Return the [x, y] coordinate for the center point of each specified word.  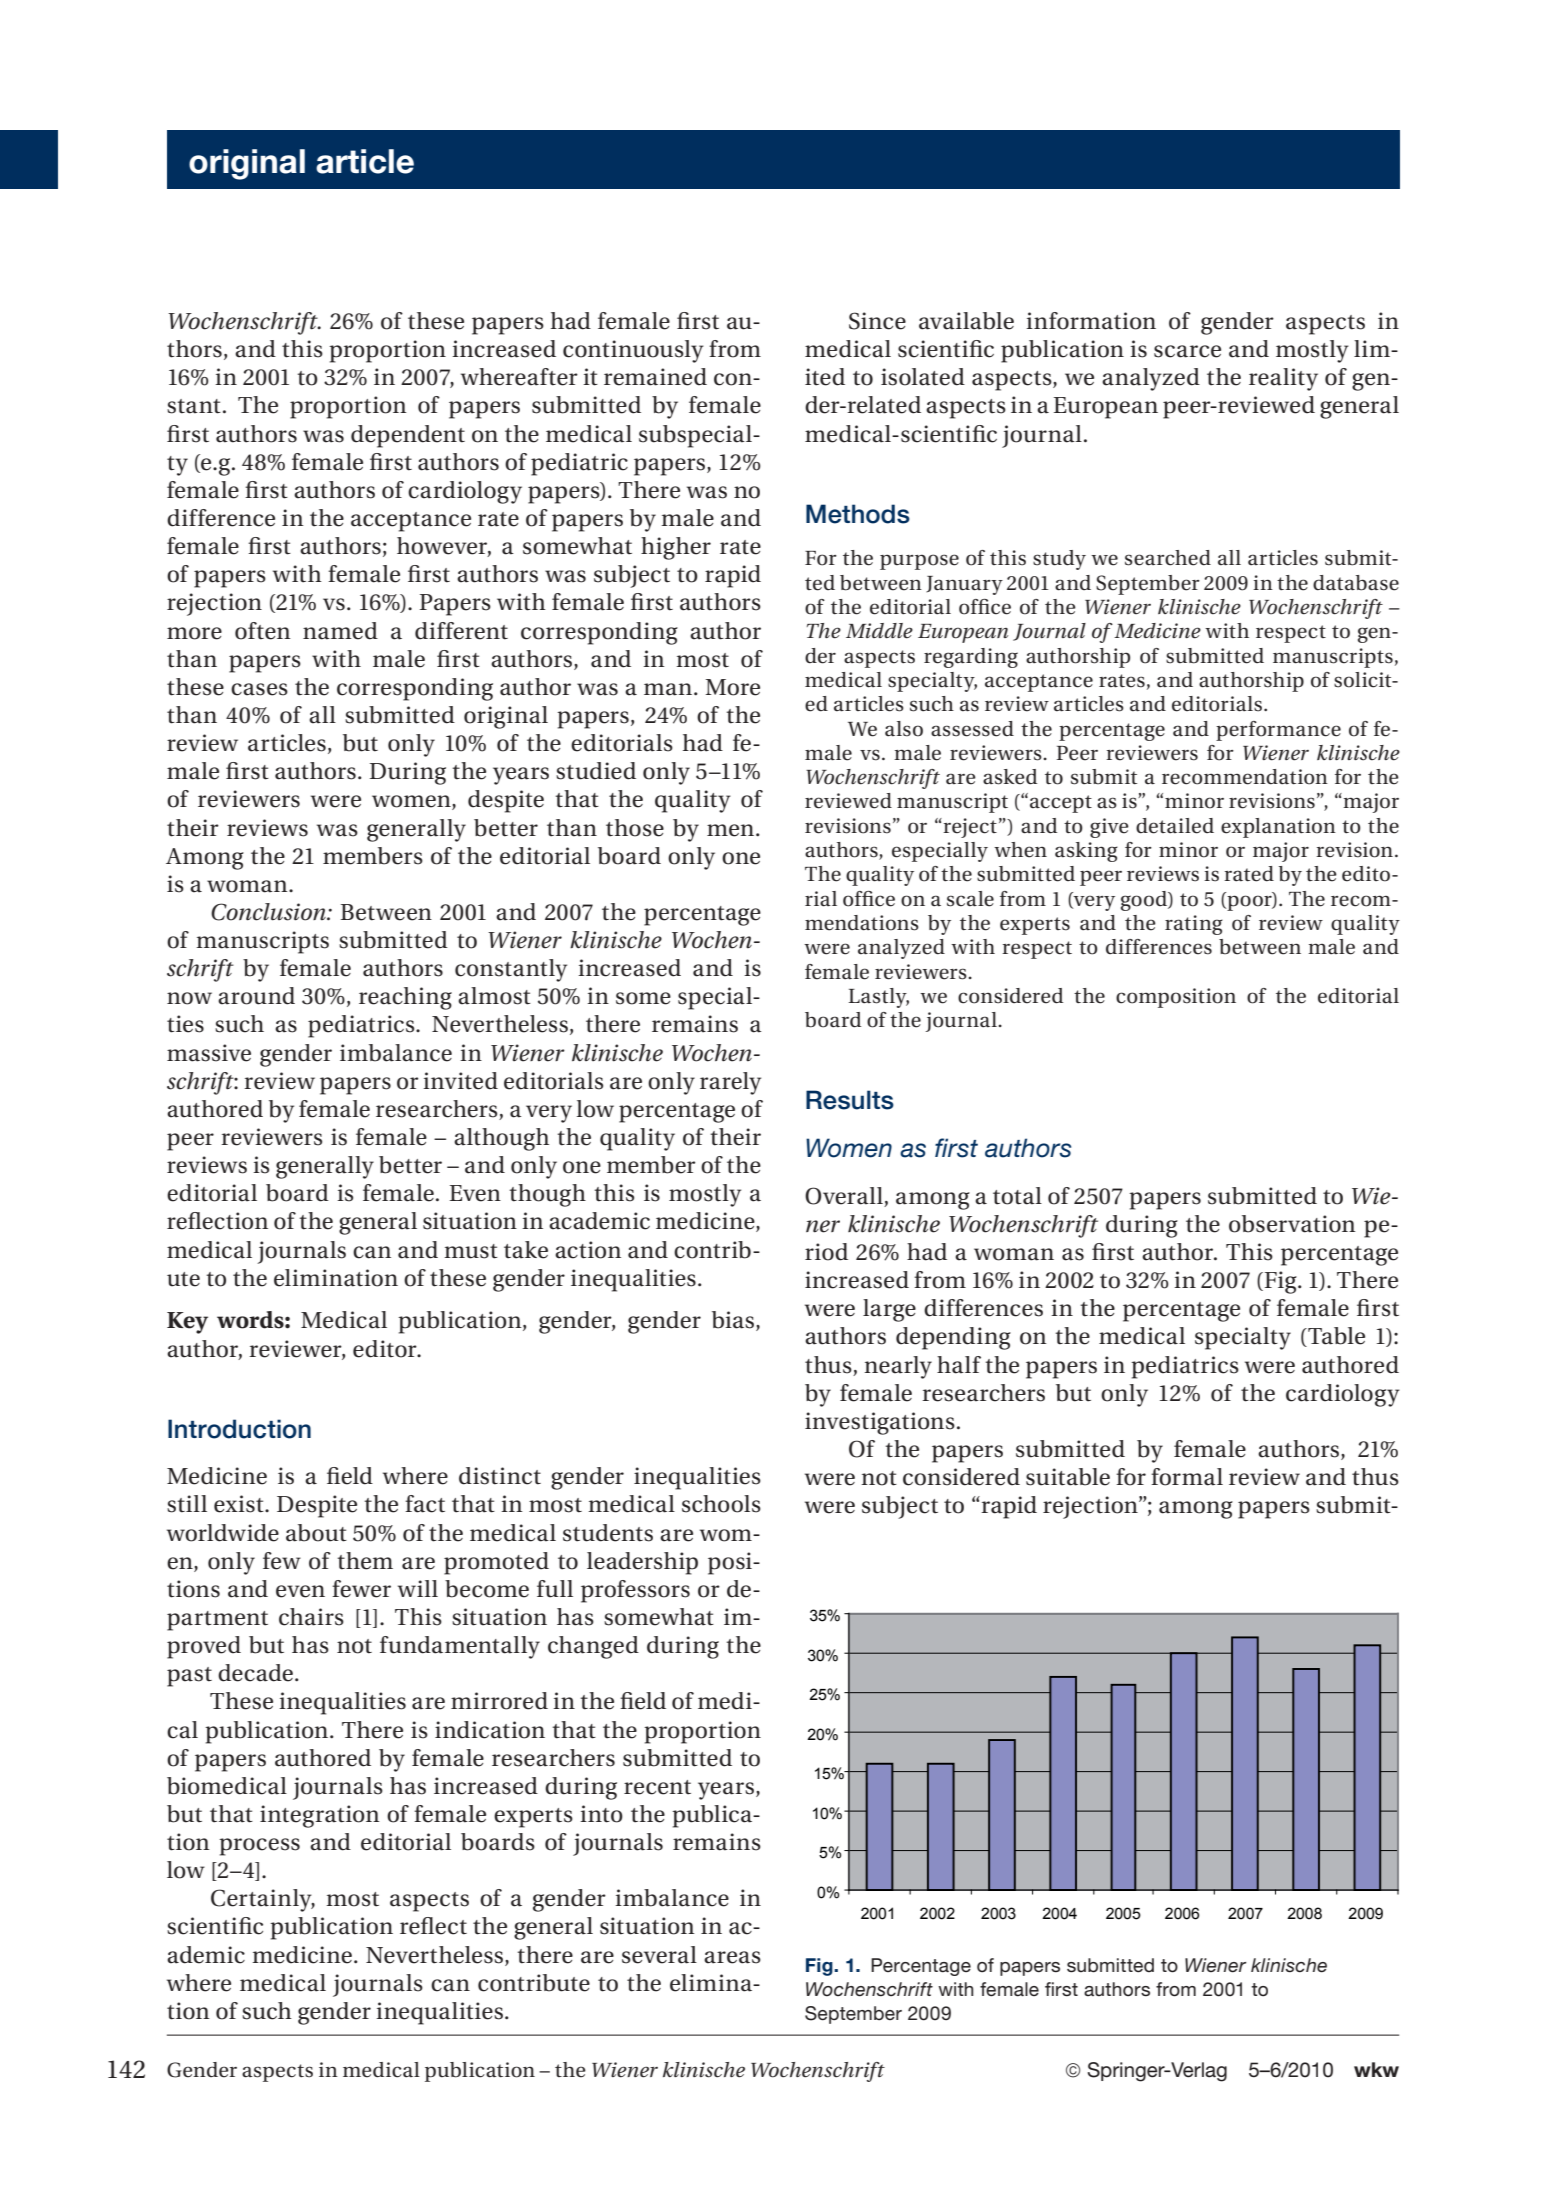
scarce [1187, 351]
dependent [408, 436]
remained [655, 377]
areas [732, 1957]
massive [209, 1053]
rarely [730, 1083]
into [601, 1814]
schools [721, 1504]
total [1017, 1196]
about [316, 1533]
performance [1278, 731]
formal [1187, 1477]
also [904, 729]
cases [259, 689]
